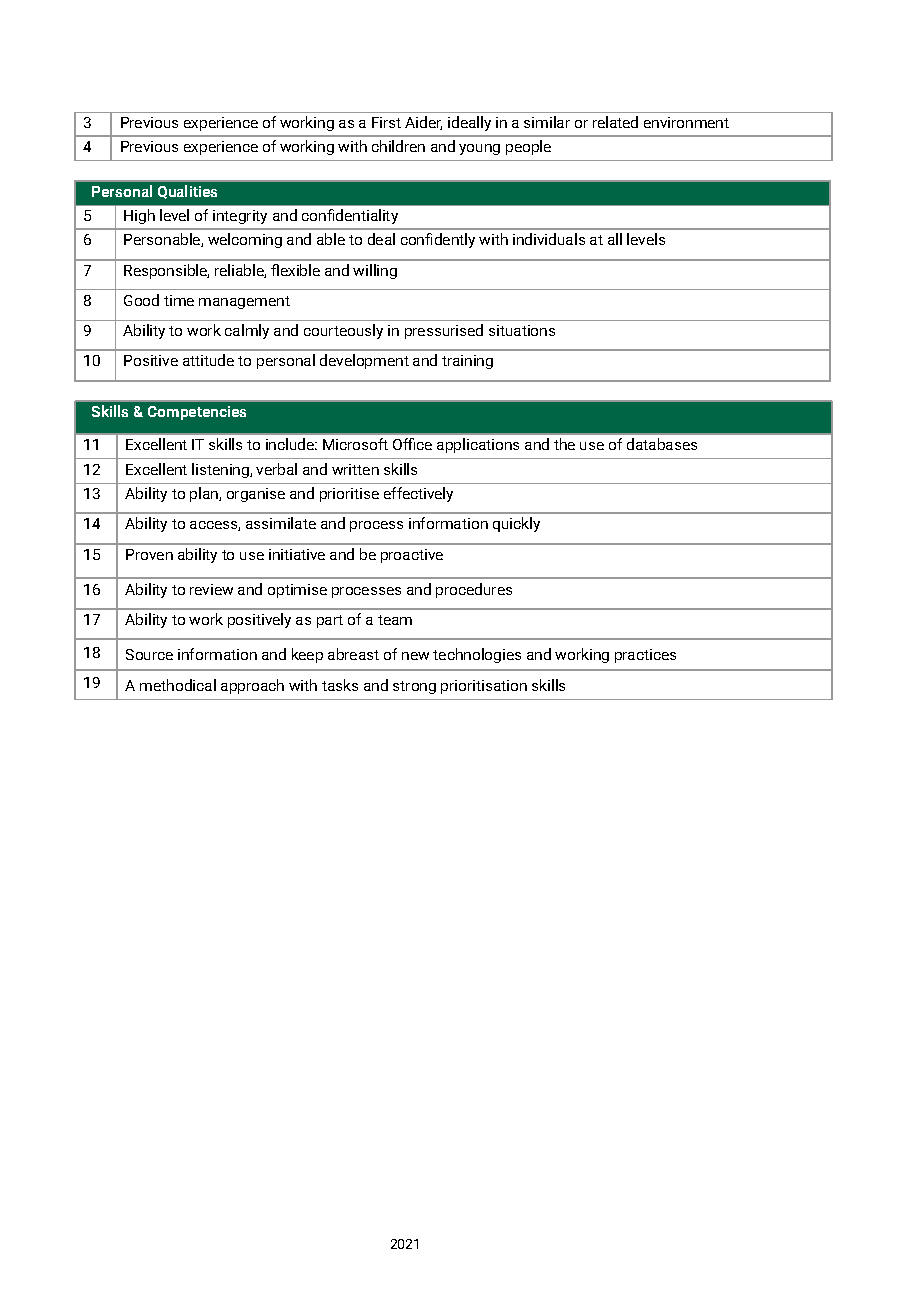 This screenshot has height=1307, width=924. I want to click on pressurised, so click(444, 331).
